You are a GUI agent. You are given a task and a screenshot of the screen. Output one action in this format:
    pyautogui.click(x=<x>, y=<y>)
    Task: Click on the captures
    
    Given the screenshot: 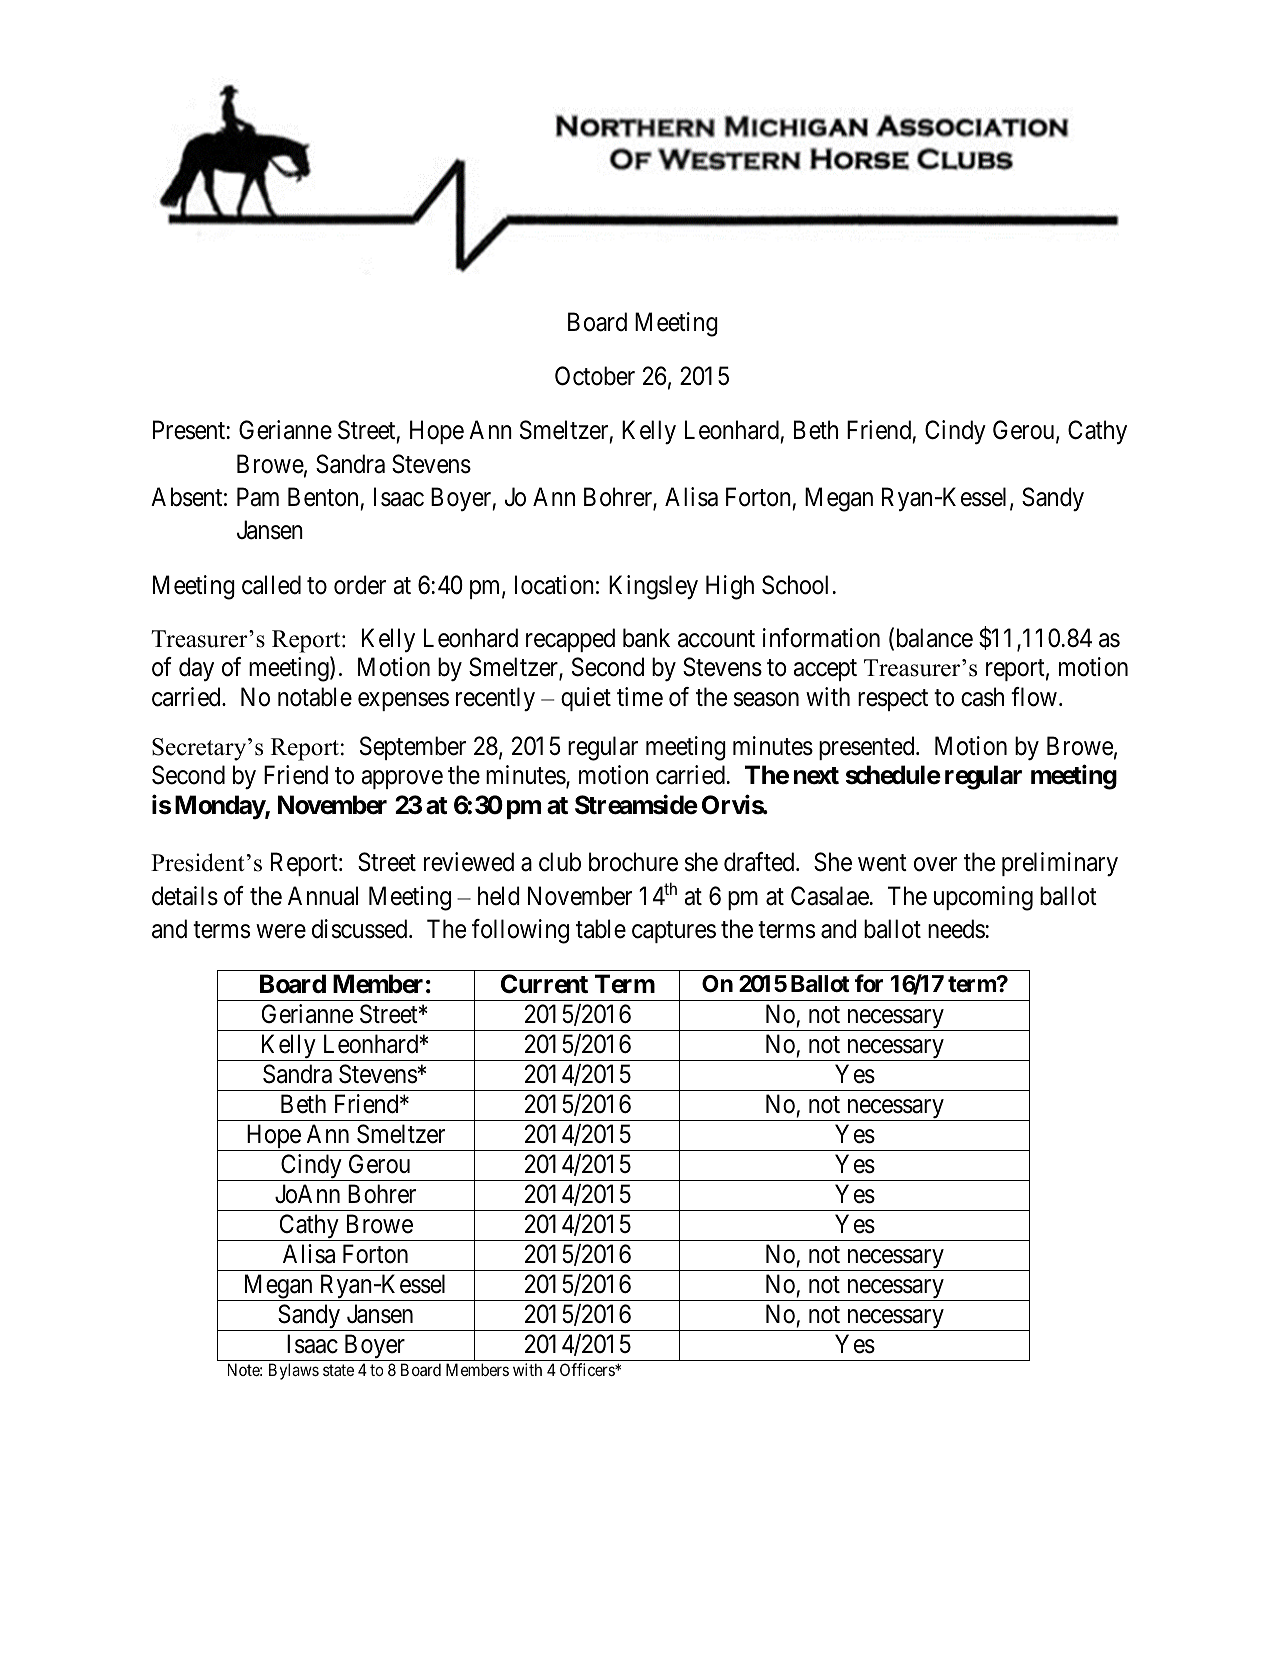 What is the action you would take?
    pyautogui.click(x=674, y=932)
